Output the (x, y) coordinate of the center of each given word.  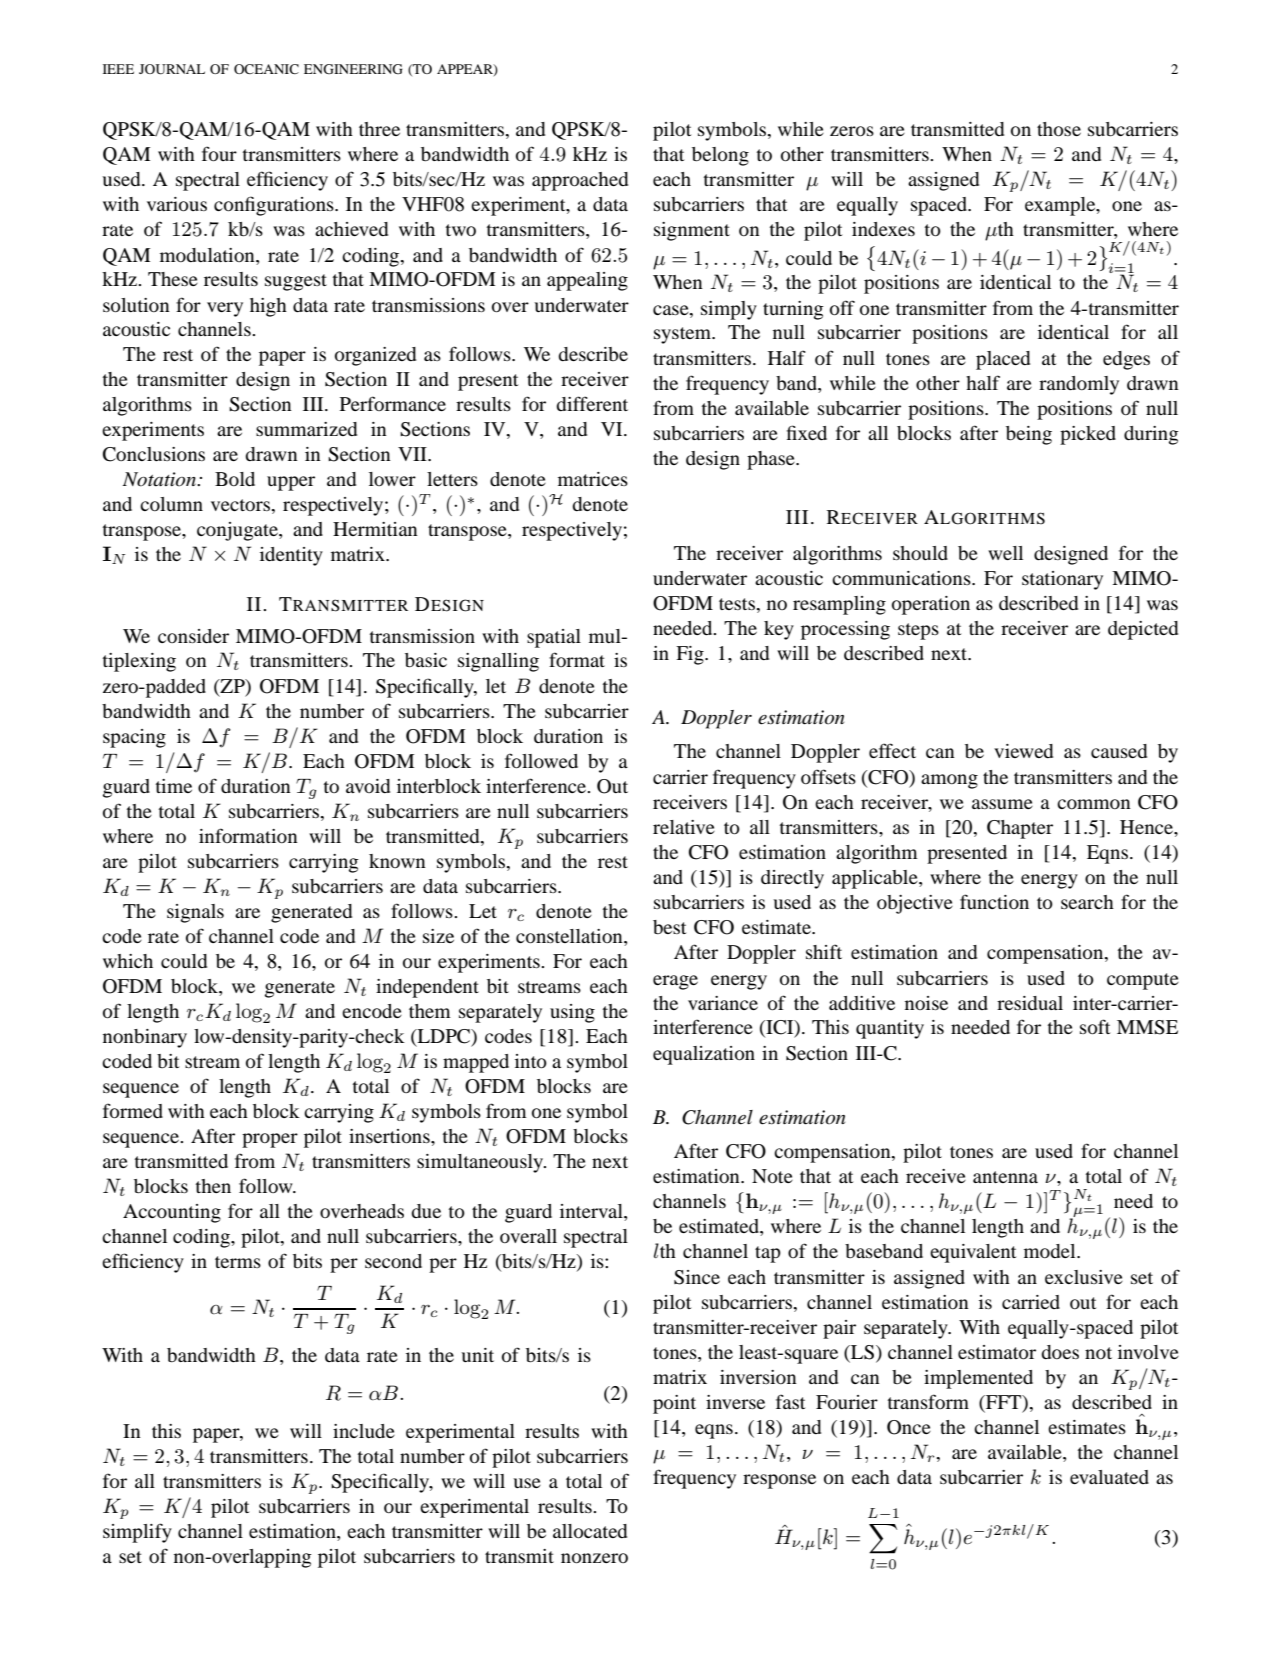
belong (720, 156)
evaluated (1109, 1477)
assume (1002, 804)
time (174, 786)
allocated (590, 1531)
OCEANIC (266, 69)
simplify (137, 1533)
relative (684, 827)
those (1059, 129)
